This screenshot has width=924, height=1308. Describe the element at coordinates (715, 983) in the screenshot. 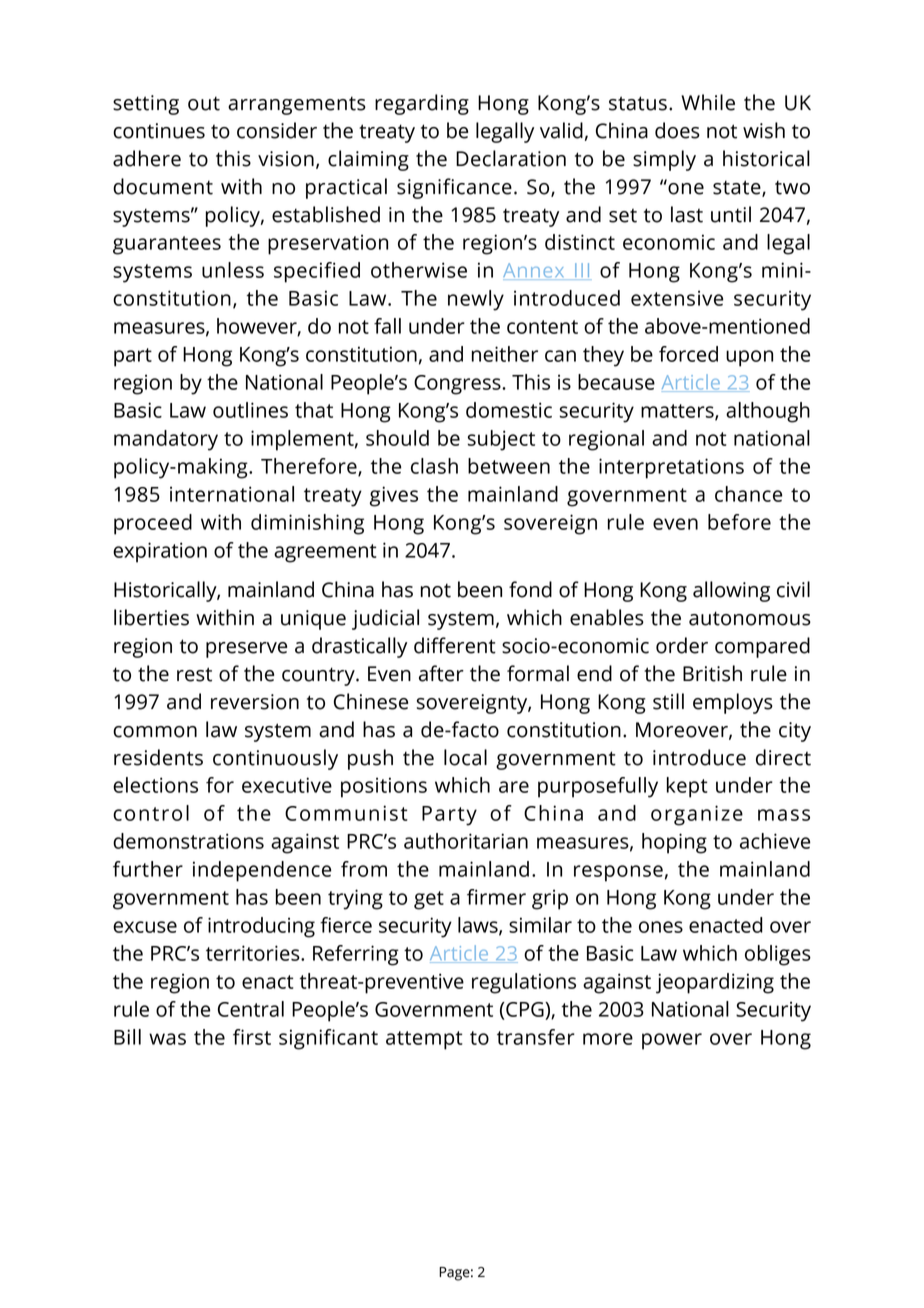

I see `jeopardizing` at that location.
